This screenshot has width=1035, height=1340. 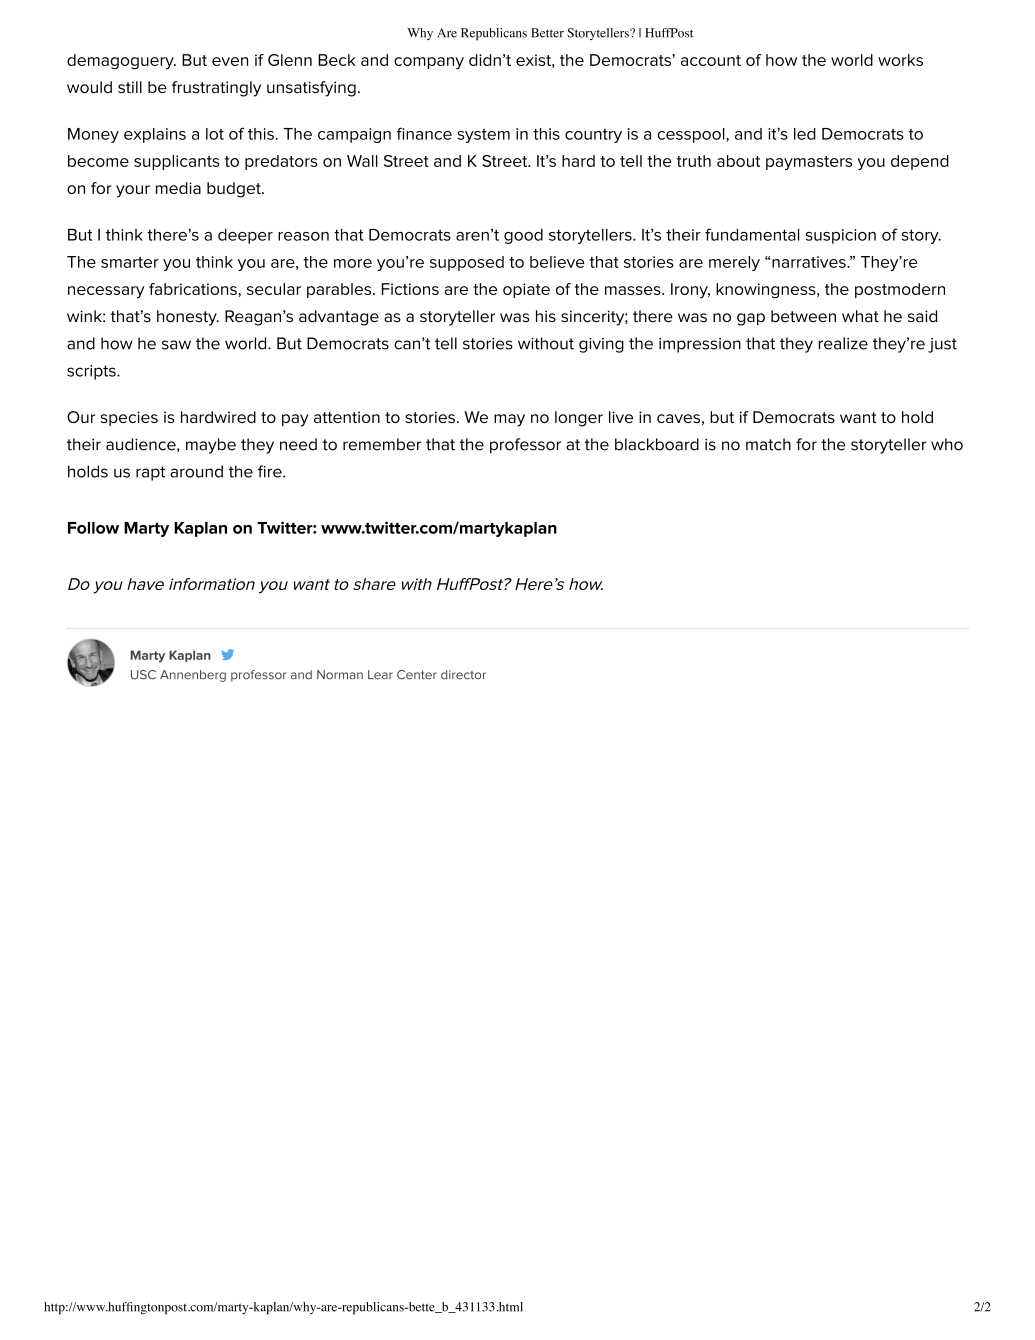 I want to click on remember, so click(x=382, y=444).
